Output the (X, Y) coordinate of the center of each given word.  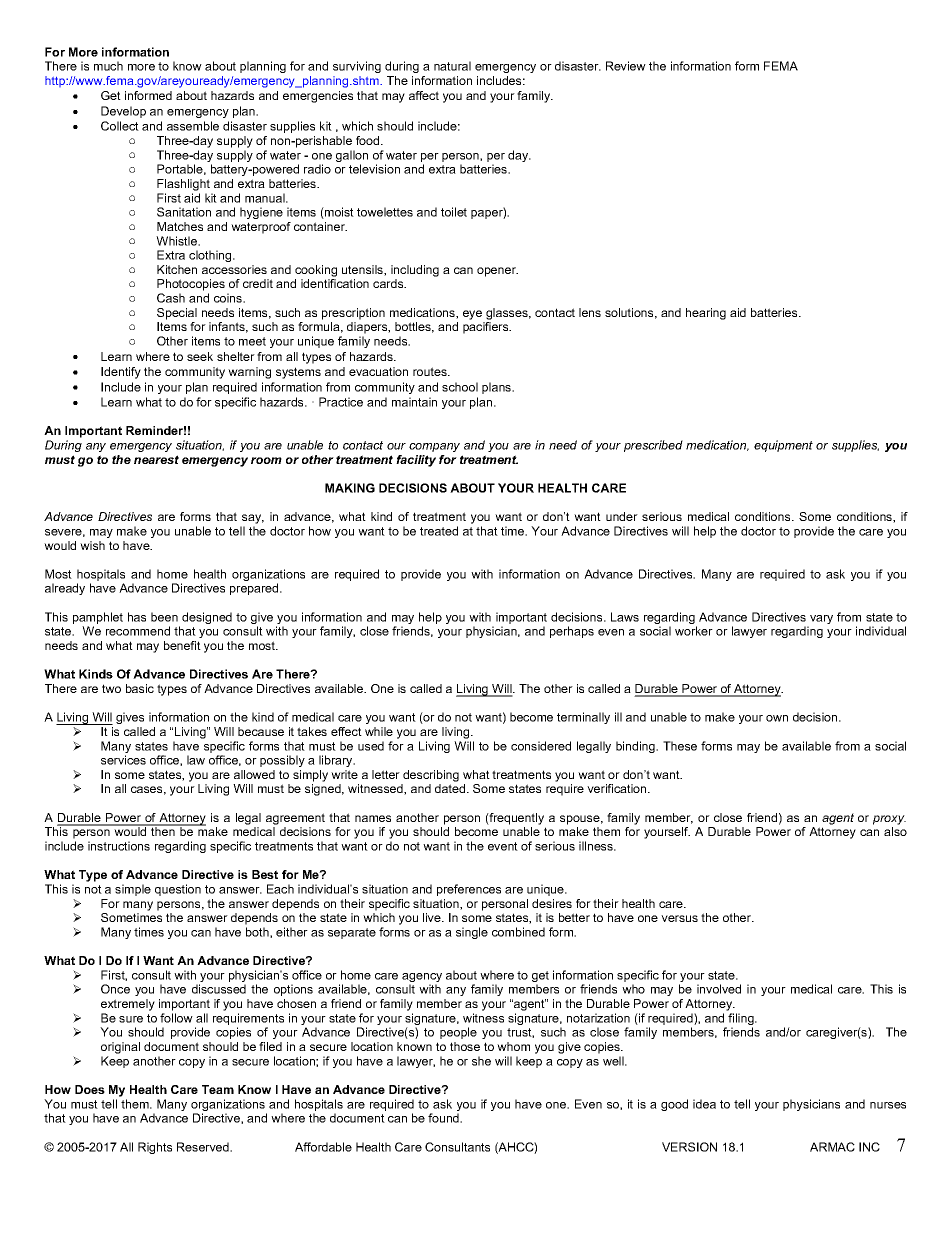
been (164, 617)
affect (424, 95)
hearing (706, 314)
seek (200, 356)
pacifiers (487, 328)
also (895, 831)
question (178, 890)
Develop (123, 112)
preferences (469, 890)
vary (820, 621)
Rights (155, 1148)
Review (626, 66)
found (444, 1118)
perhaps (572, 632)
